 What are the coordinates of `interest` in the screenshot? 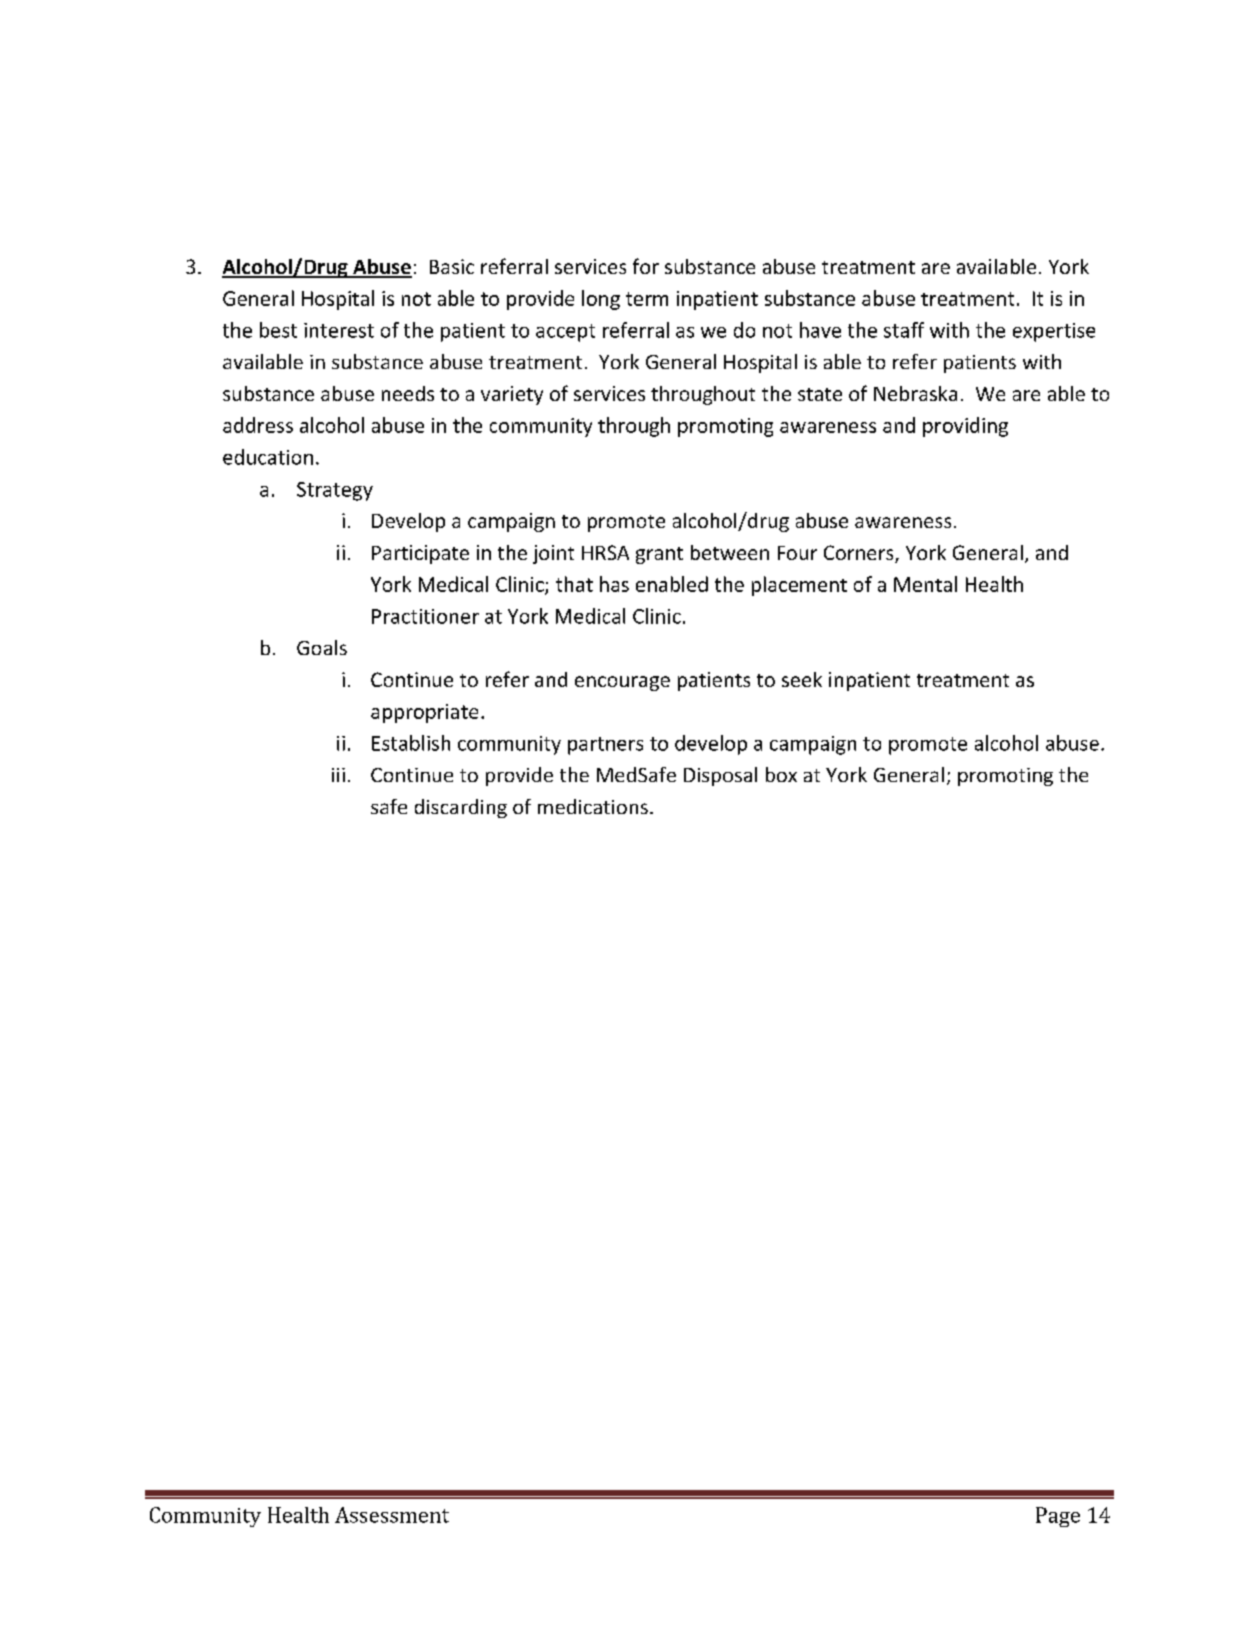 It's located at (339, 330).
